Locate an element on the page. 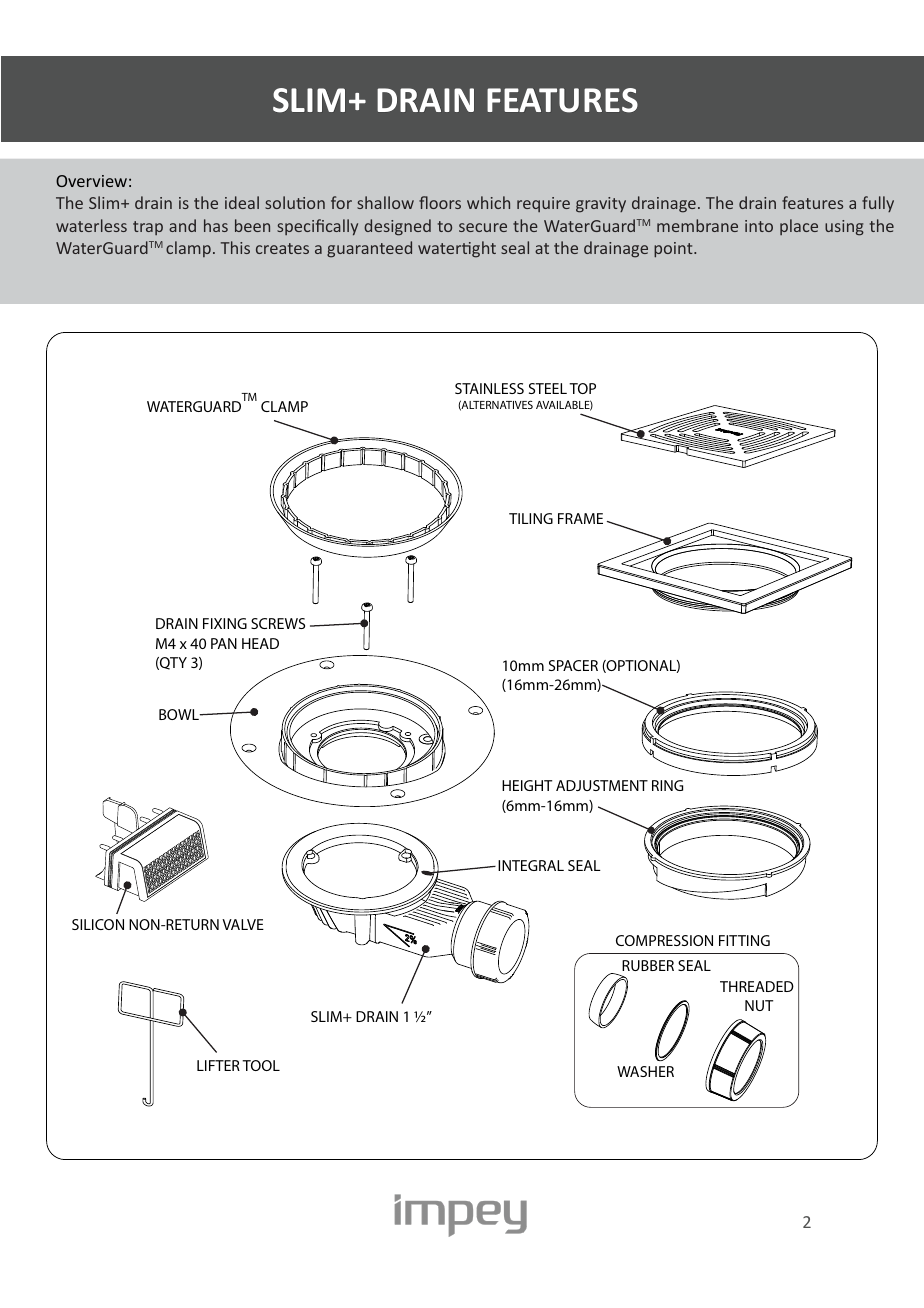 This image has width=924, height=1308. VALVE is located at coordinates (243, 924).
